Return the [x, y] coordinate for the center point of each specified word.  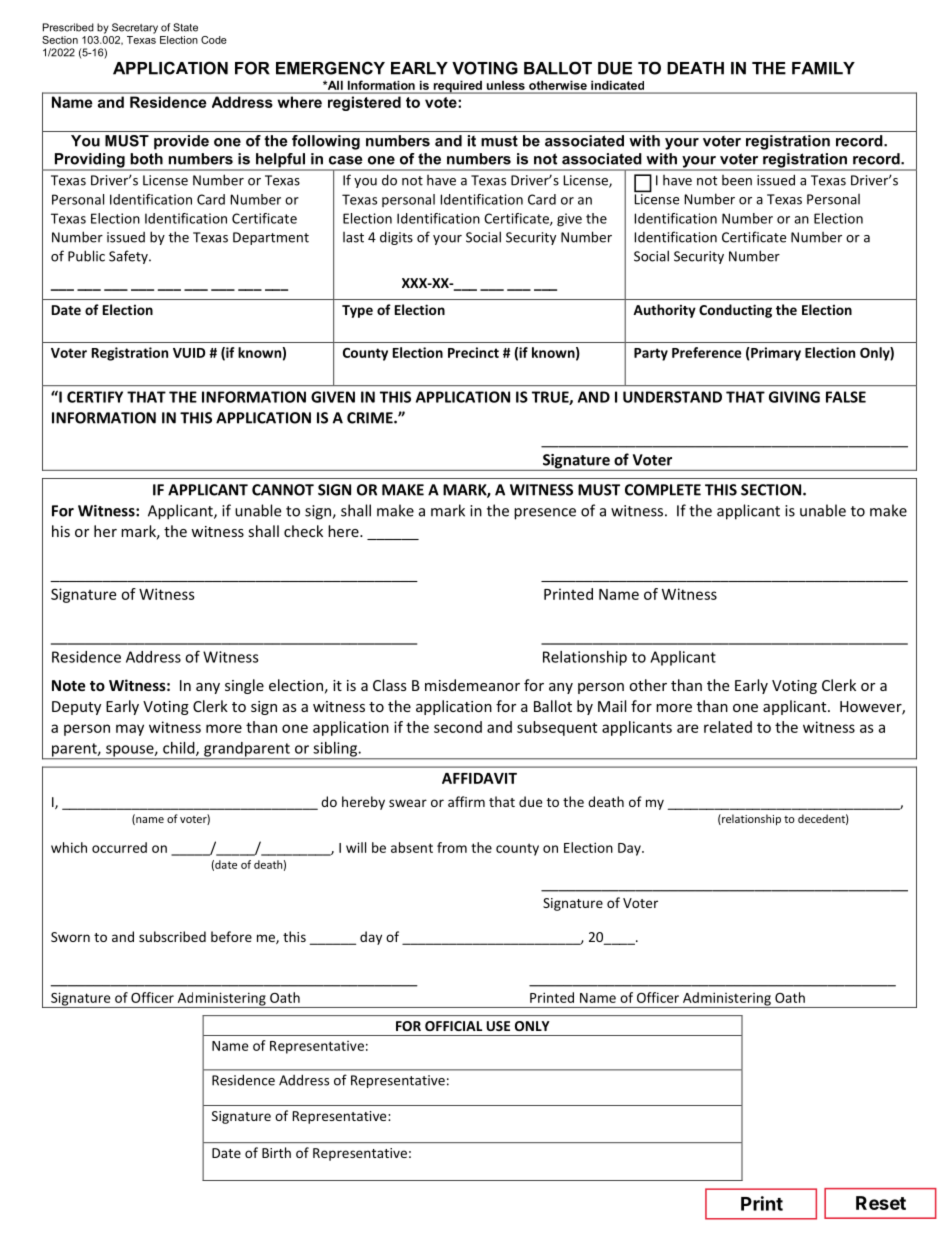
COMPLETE [663, 490]
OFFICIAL [453, 1026]
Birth [276, 1152]
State [185, 27]
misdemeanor [472, 685]
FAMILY [823, 68]
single [244, 686]
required [457, 87]
